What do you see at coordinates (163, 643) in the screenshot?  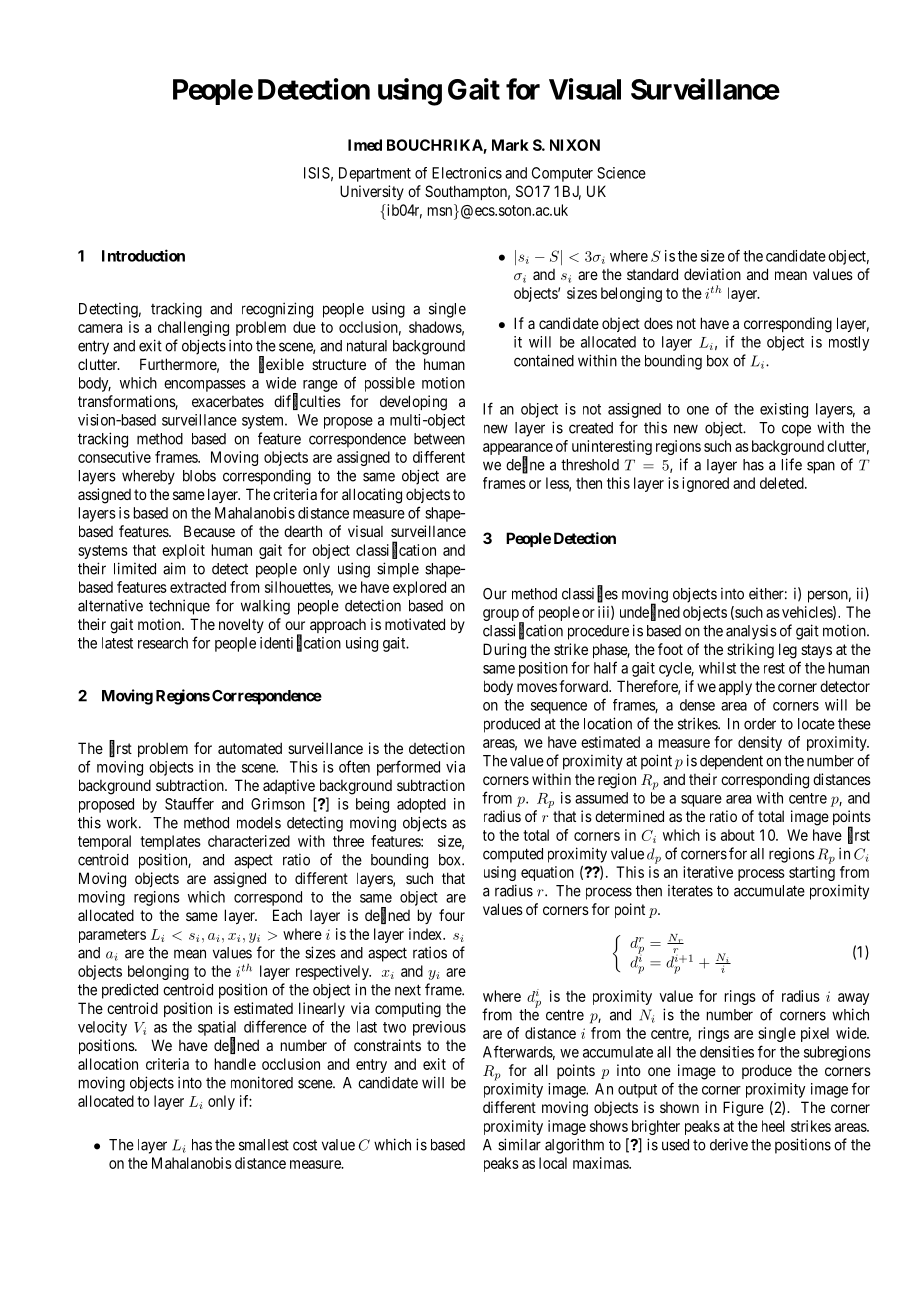 I see `research` at bounding box center [163, 643].
